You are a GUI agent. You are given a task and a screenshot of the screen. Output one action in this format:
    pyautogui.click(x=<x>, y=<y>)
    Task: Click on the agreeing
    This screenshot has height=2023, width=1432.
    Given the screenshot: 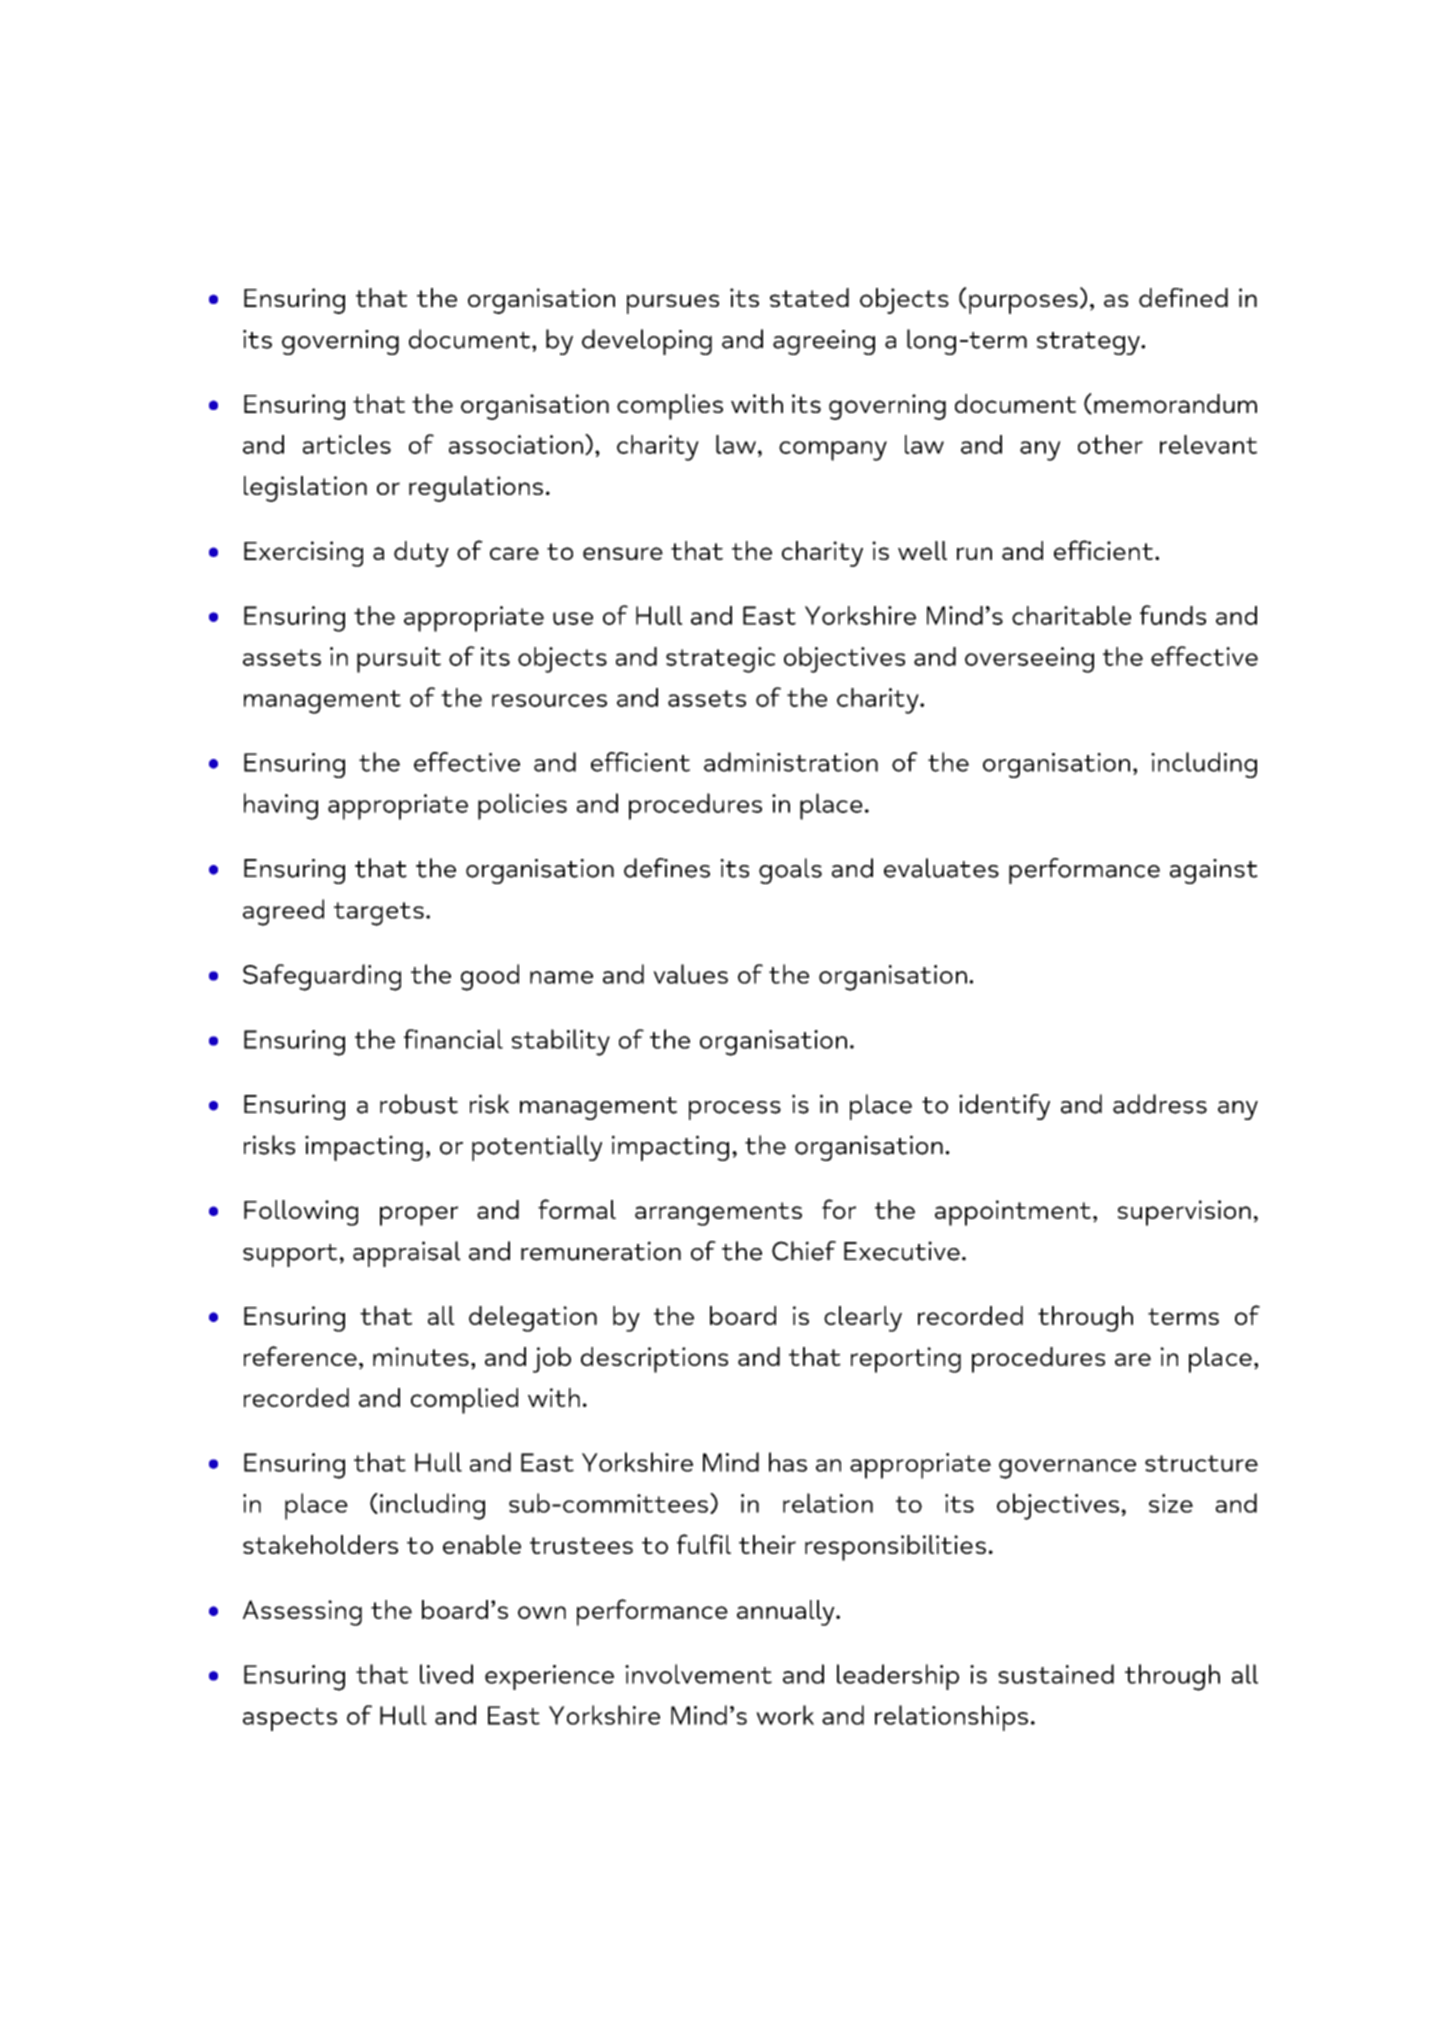 What is the action you would take?
    pyautogui.click(x=824, y=342)
